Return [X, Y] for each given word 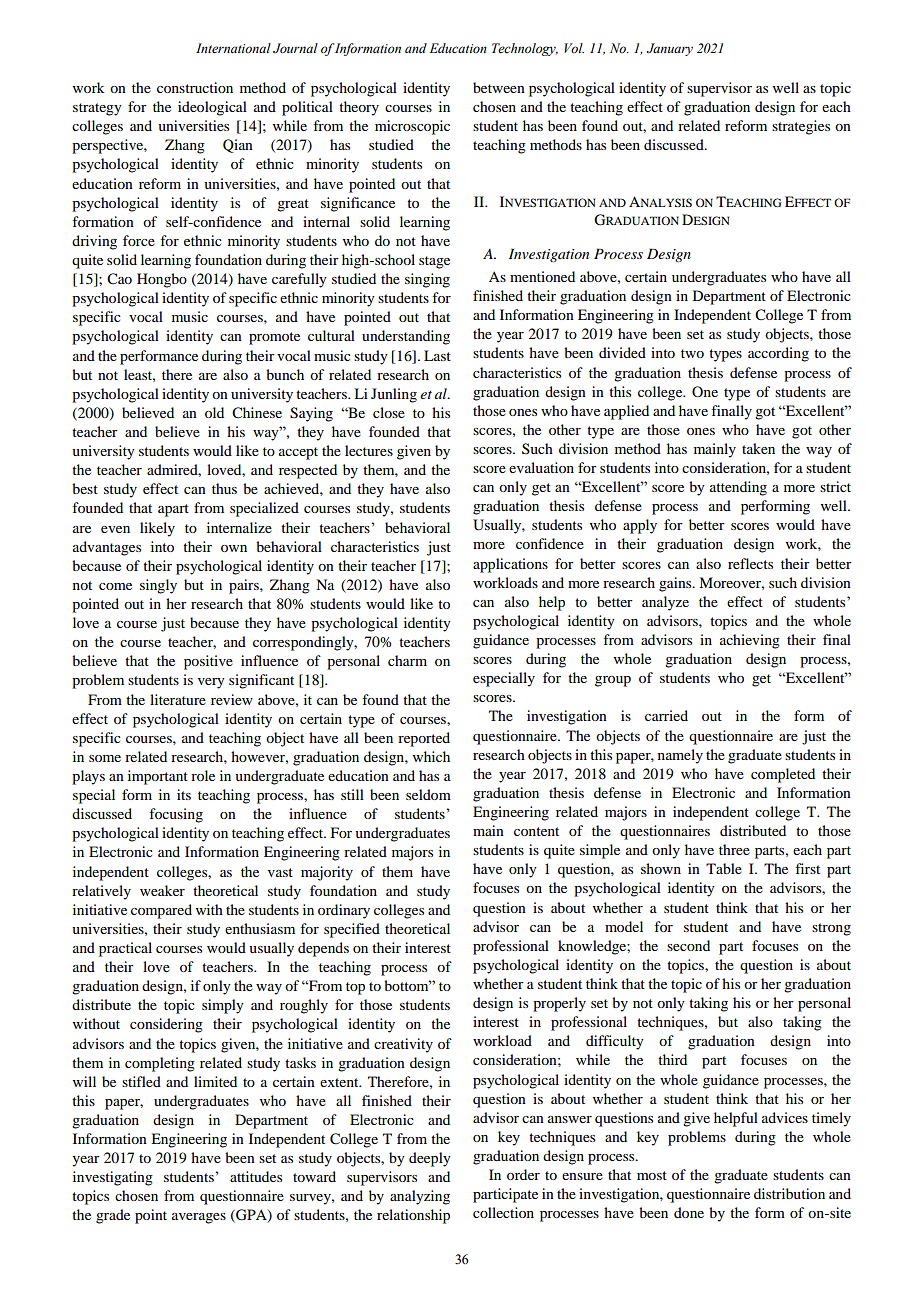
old [214, 412]
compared [161, 911]
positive [208, 662]
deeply [430, 1159]
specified [352, 930]
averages [199, 1218]
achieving [750, 641]
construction [195, 87]
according [778, 354]
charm [407, 660]
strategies [801, 127]
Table [724, 868]
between [499, 87]
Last [437, 355]
